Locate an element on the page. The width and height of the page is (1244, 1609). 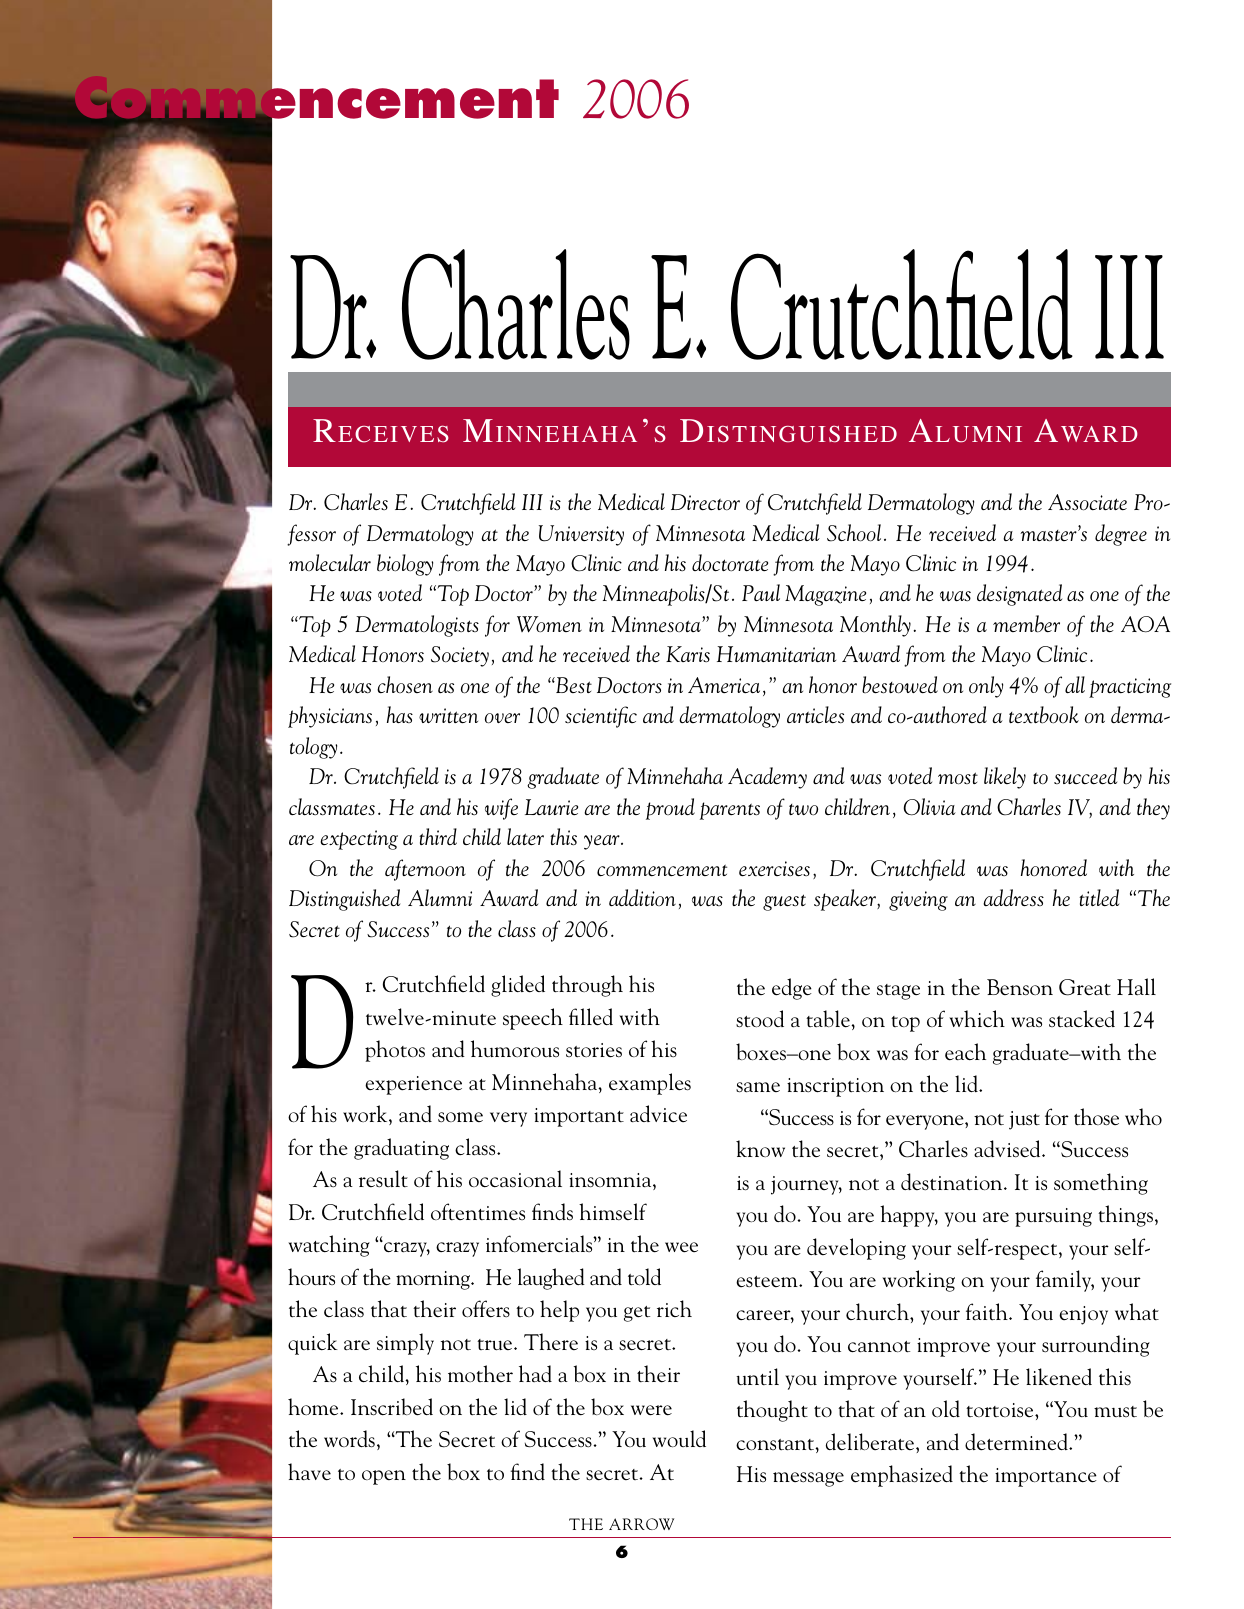
Director is located at coordinates (705, 502).
